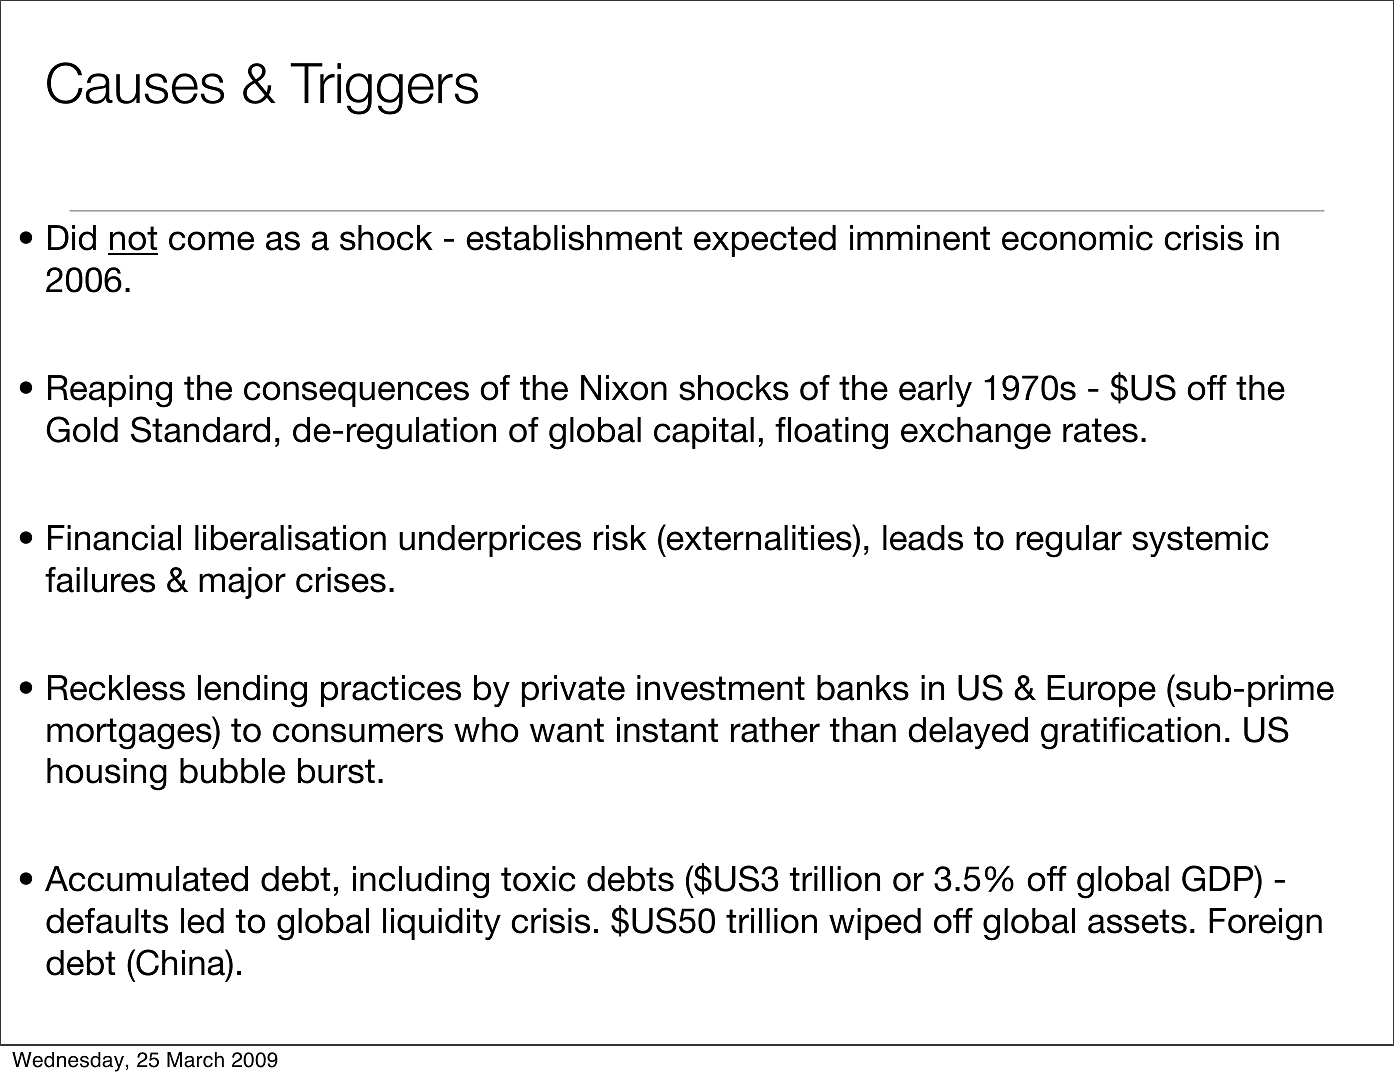 The width and height of the screenshot is (1394, 1080). I want to click on regular, so click(1069, 541).
